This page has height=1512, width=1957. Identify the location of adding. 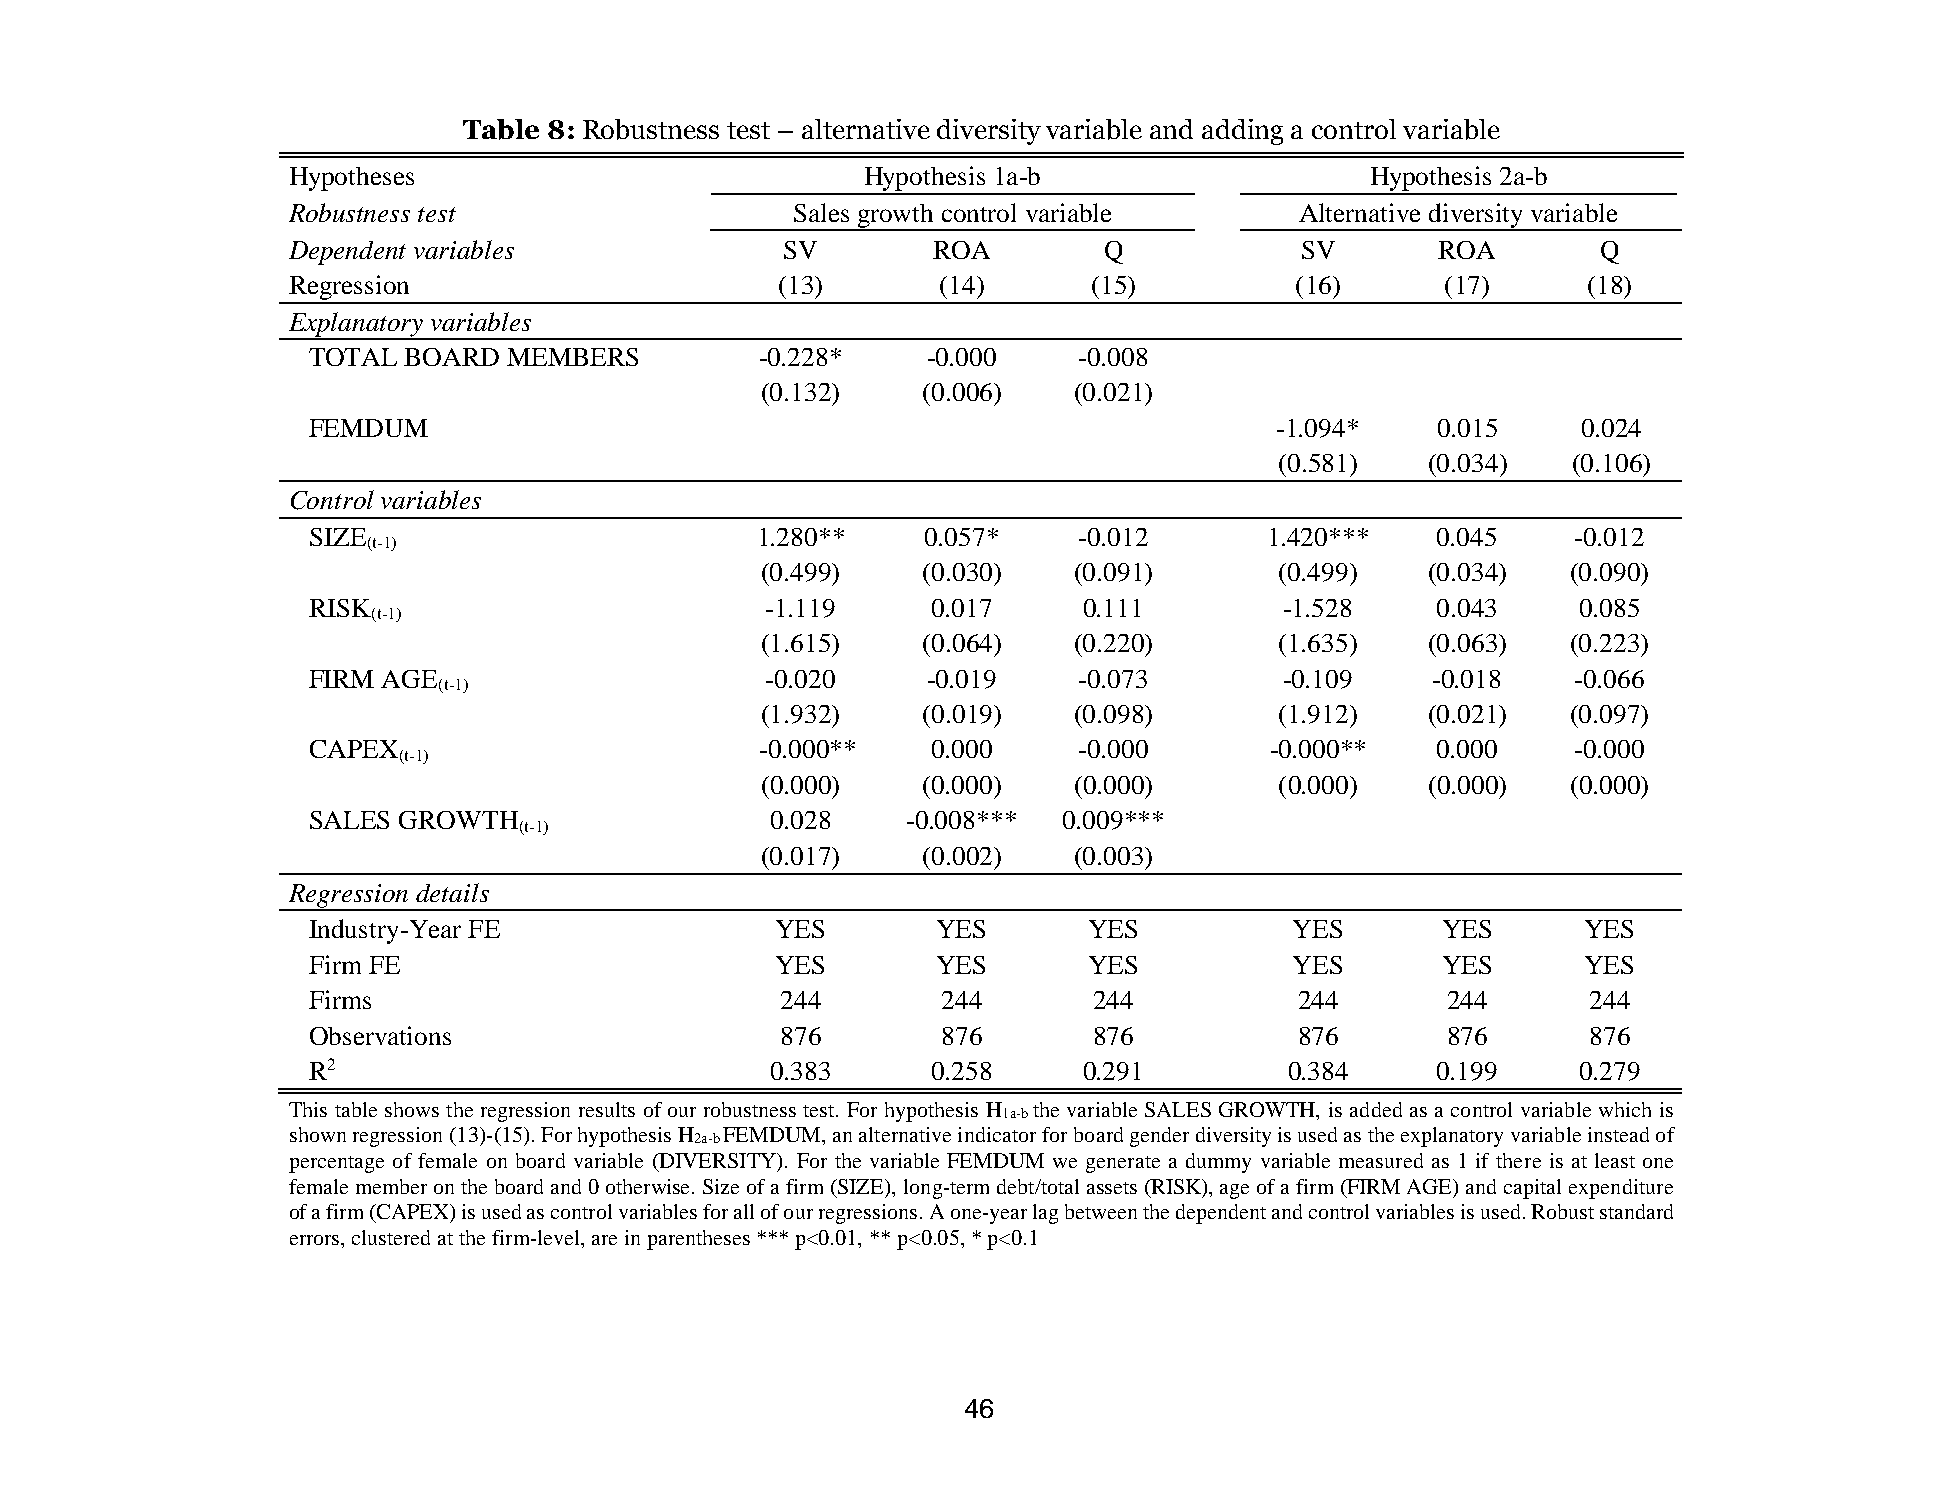
(1242, 132).
